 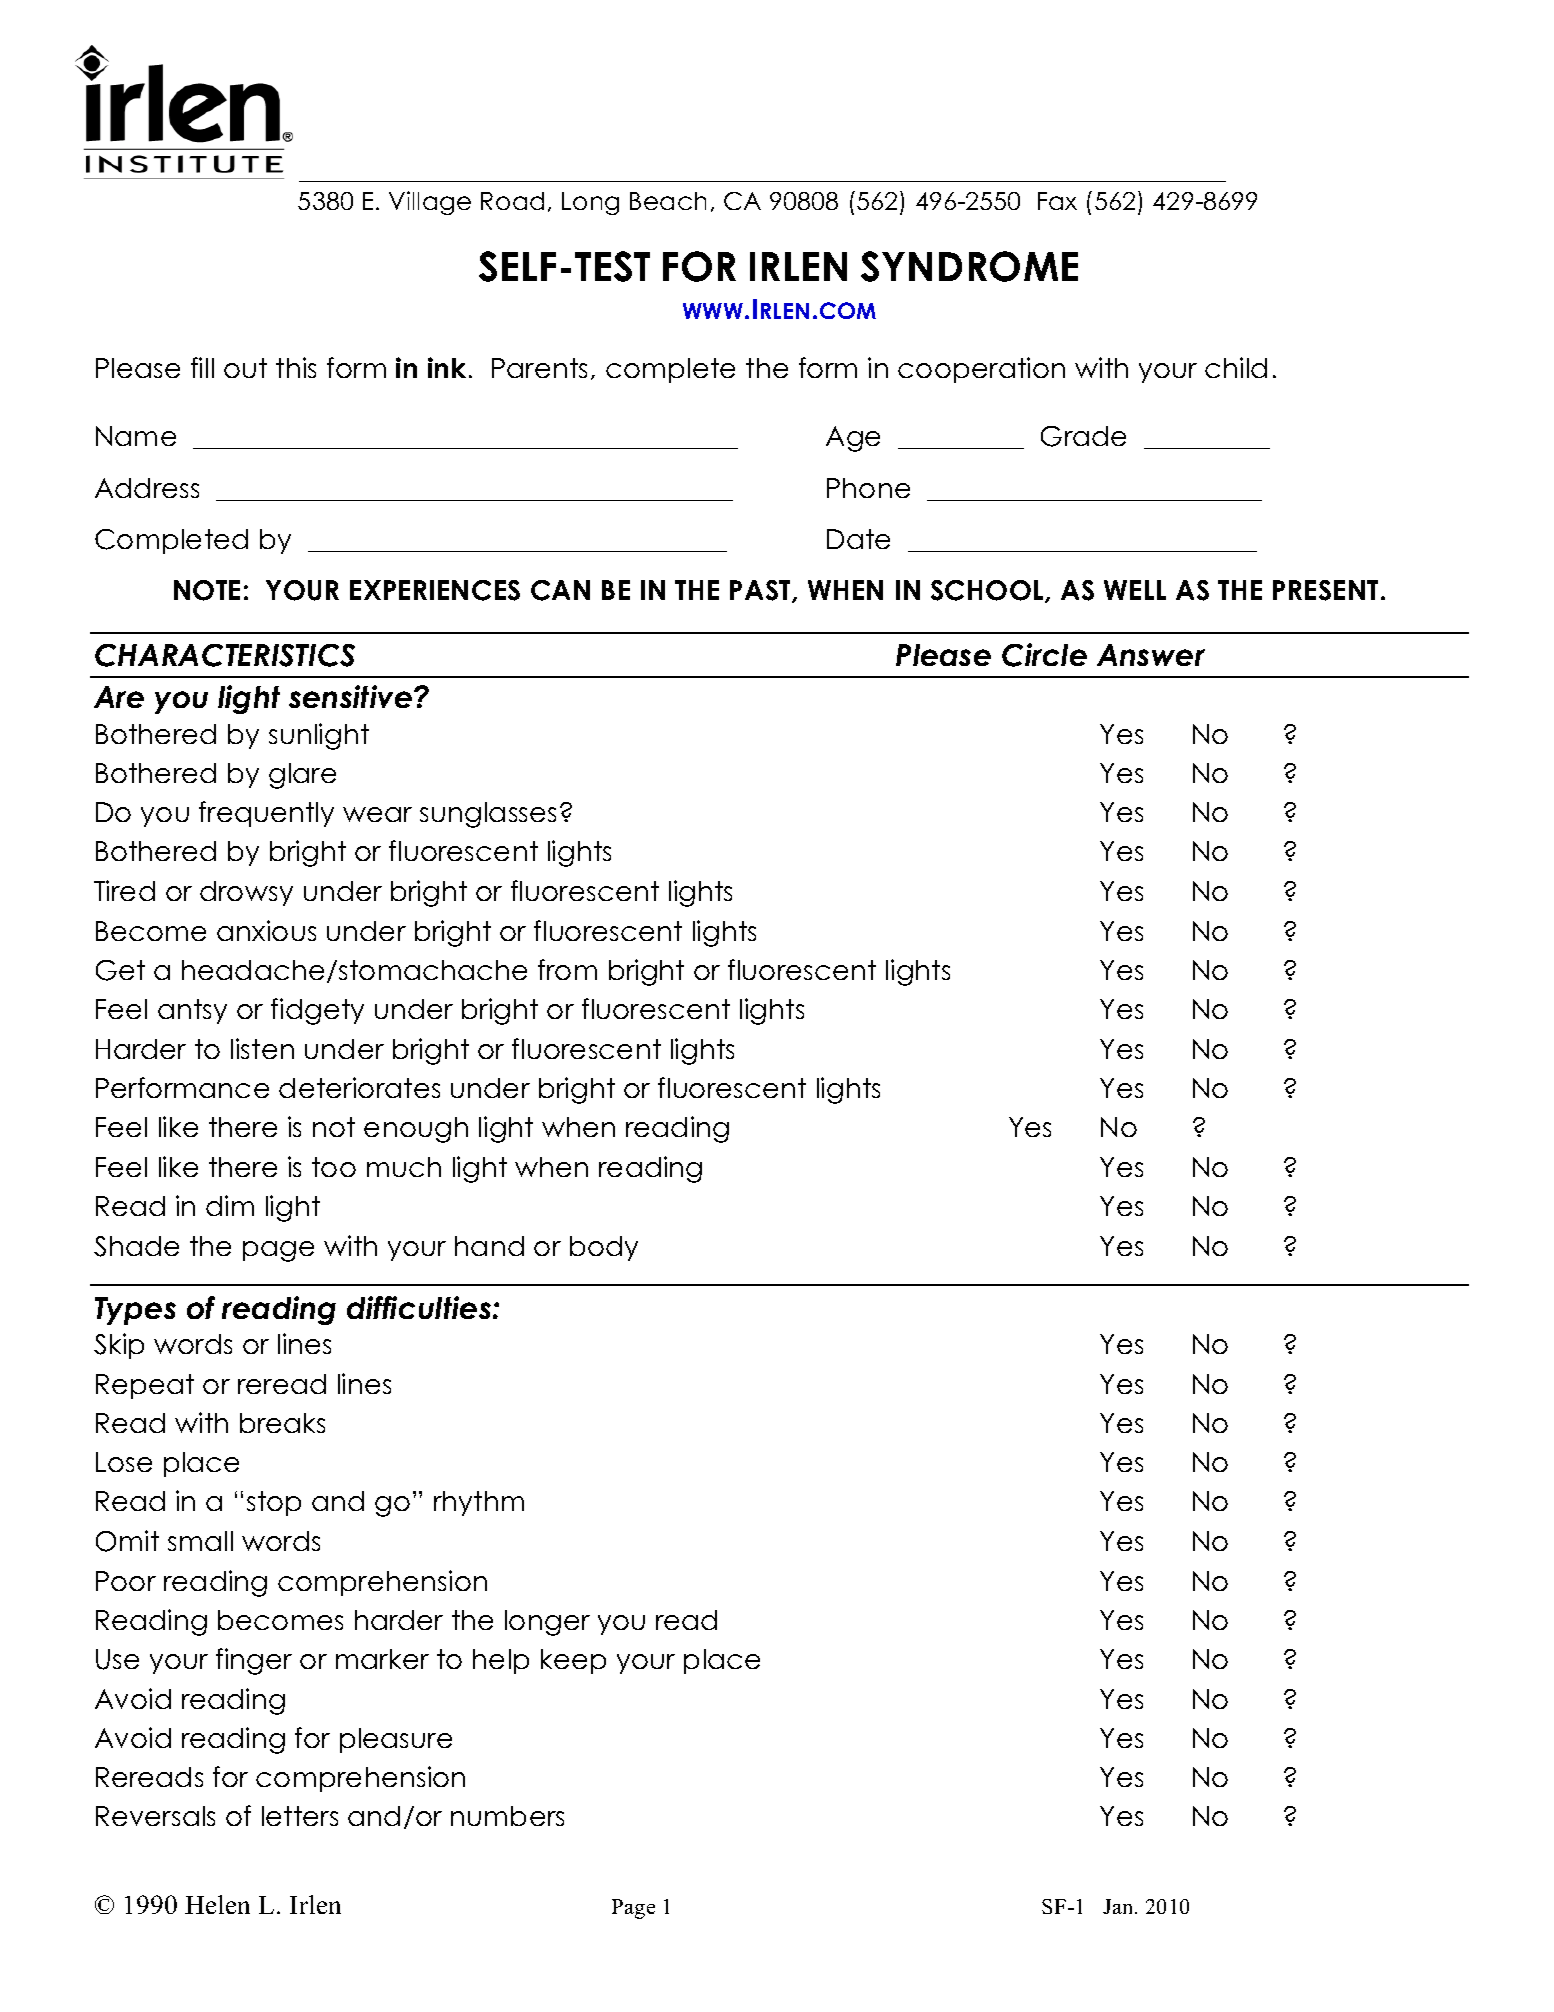 I want to click on Answer, so click(x=1151, y=655).
